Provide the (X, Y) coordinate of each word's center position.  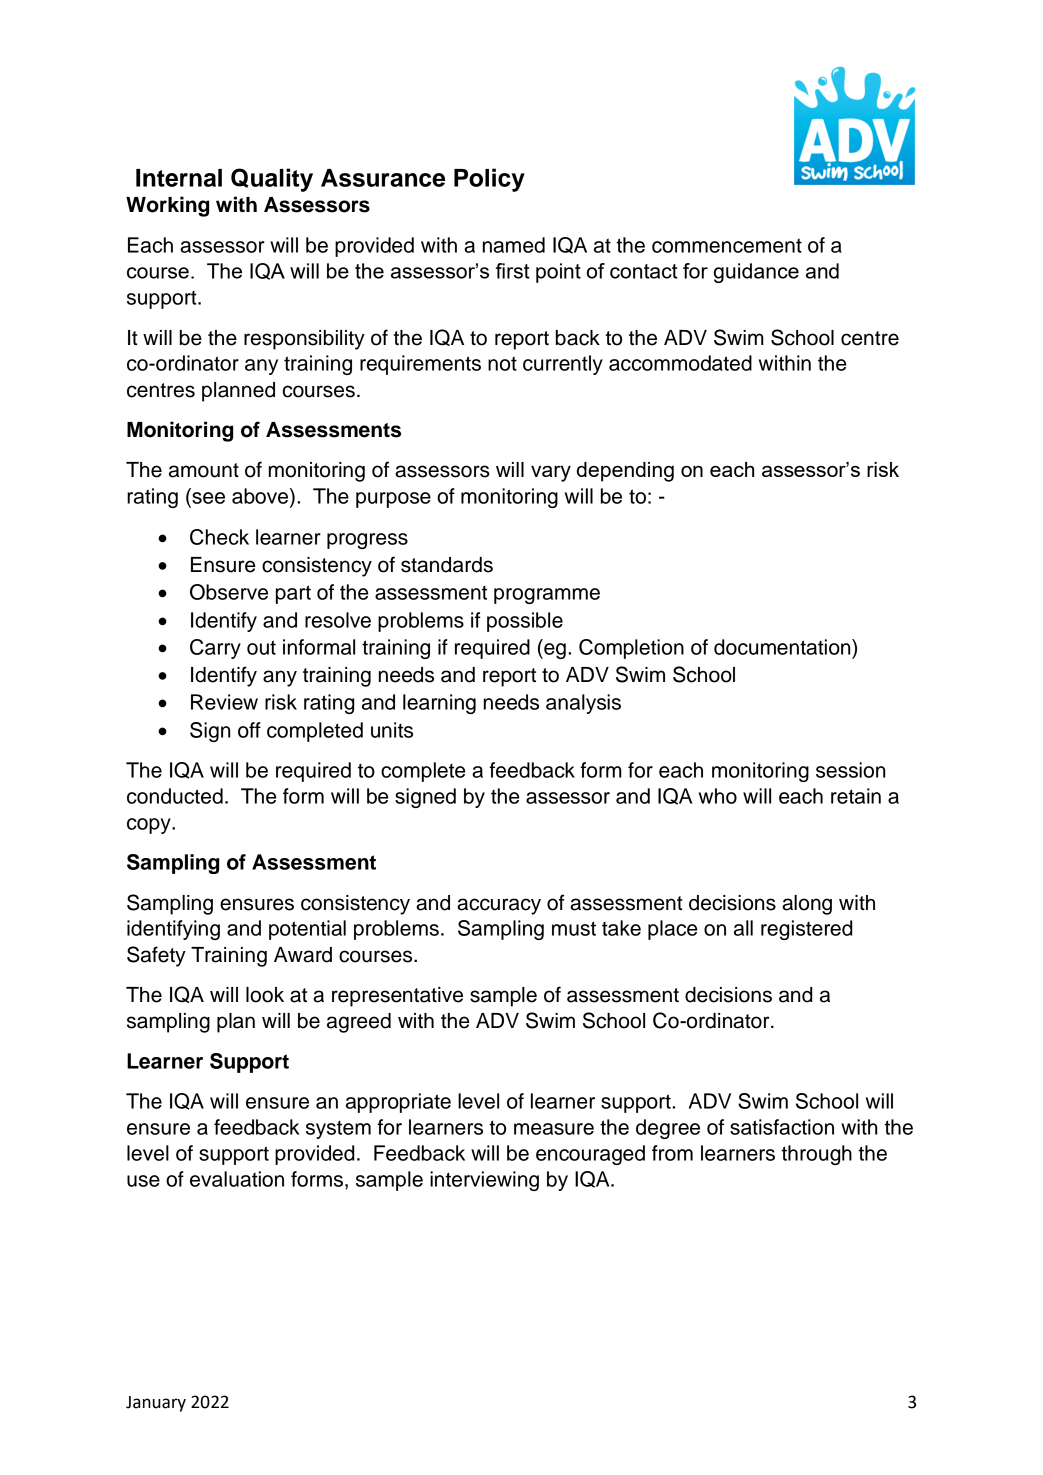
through (816, 1155)
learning (439, 704)
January (156, 1404)
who (718, 796)
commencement (727, 245)
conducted (175, 796)
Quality (272, 180)
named (514, 245)
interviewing (484, 1181)
